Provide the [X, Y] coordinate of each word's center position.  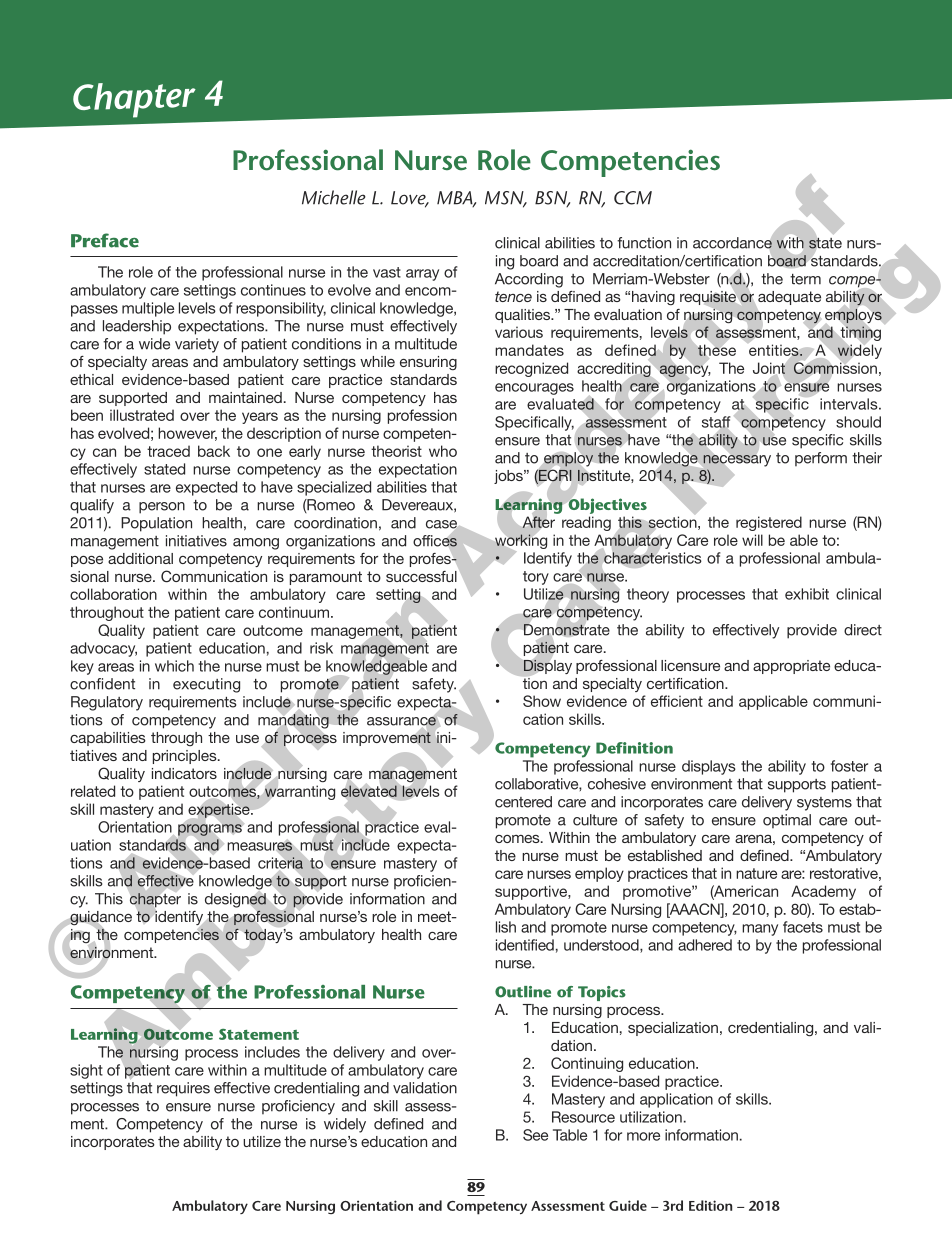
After [539, 522]
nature [756, 873]
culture [595, 820]
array [422, 275]
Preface [105, 240]
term [805, 279]
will [752, 540]
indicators [184, 773]
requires [183, 1089]
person [162, 508]
